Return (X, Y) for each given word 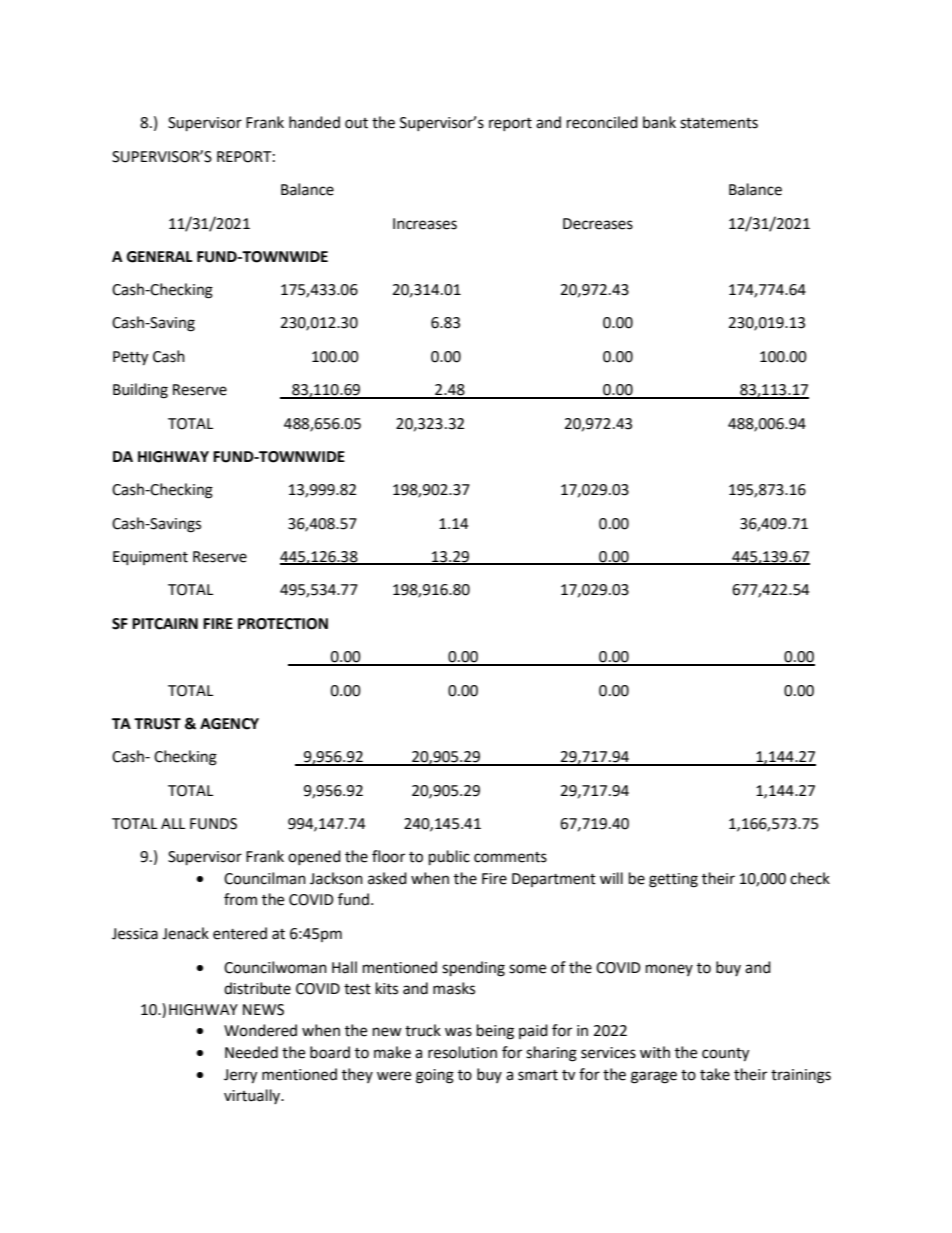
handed (314, 122)
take (715, 1074)
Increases (425, 224)
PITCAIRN (165, 624)
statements (719, 123)
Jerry (240, 1076)
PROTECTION (283, 624)
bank (659, 122)
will (611, 878)
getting (673, 880)
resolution (462, 1052)
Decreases (598, 224)
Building (140, 391)
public (449, 858)
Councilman (265, 878)
